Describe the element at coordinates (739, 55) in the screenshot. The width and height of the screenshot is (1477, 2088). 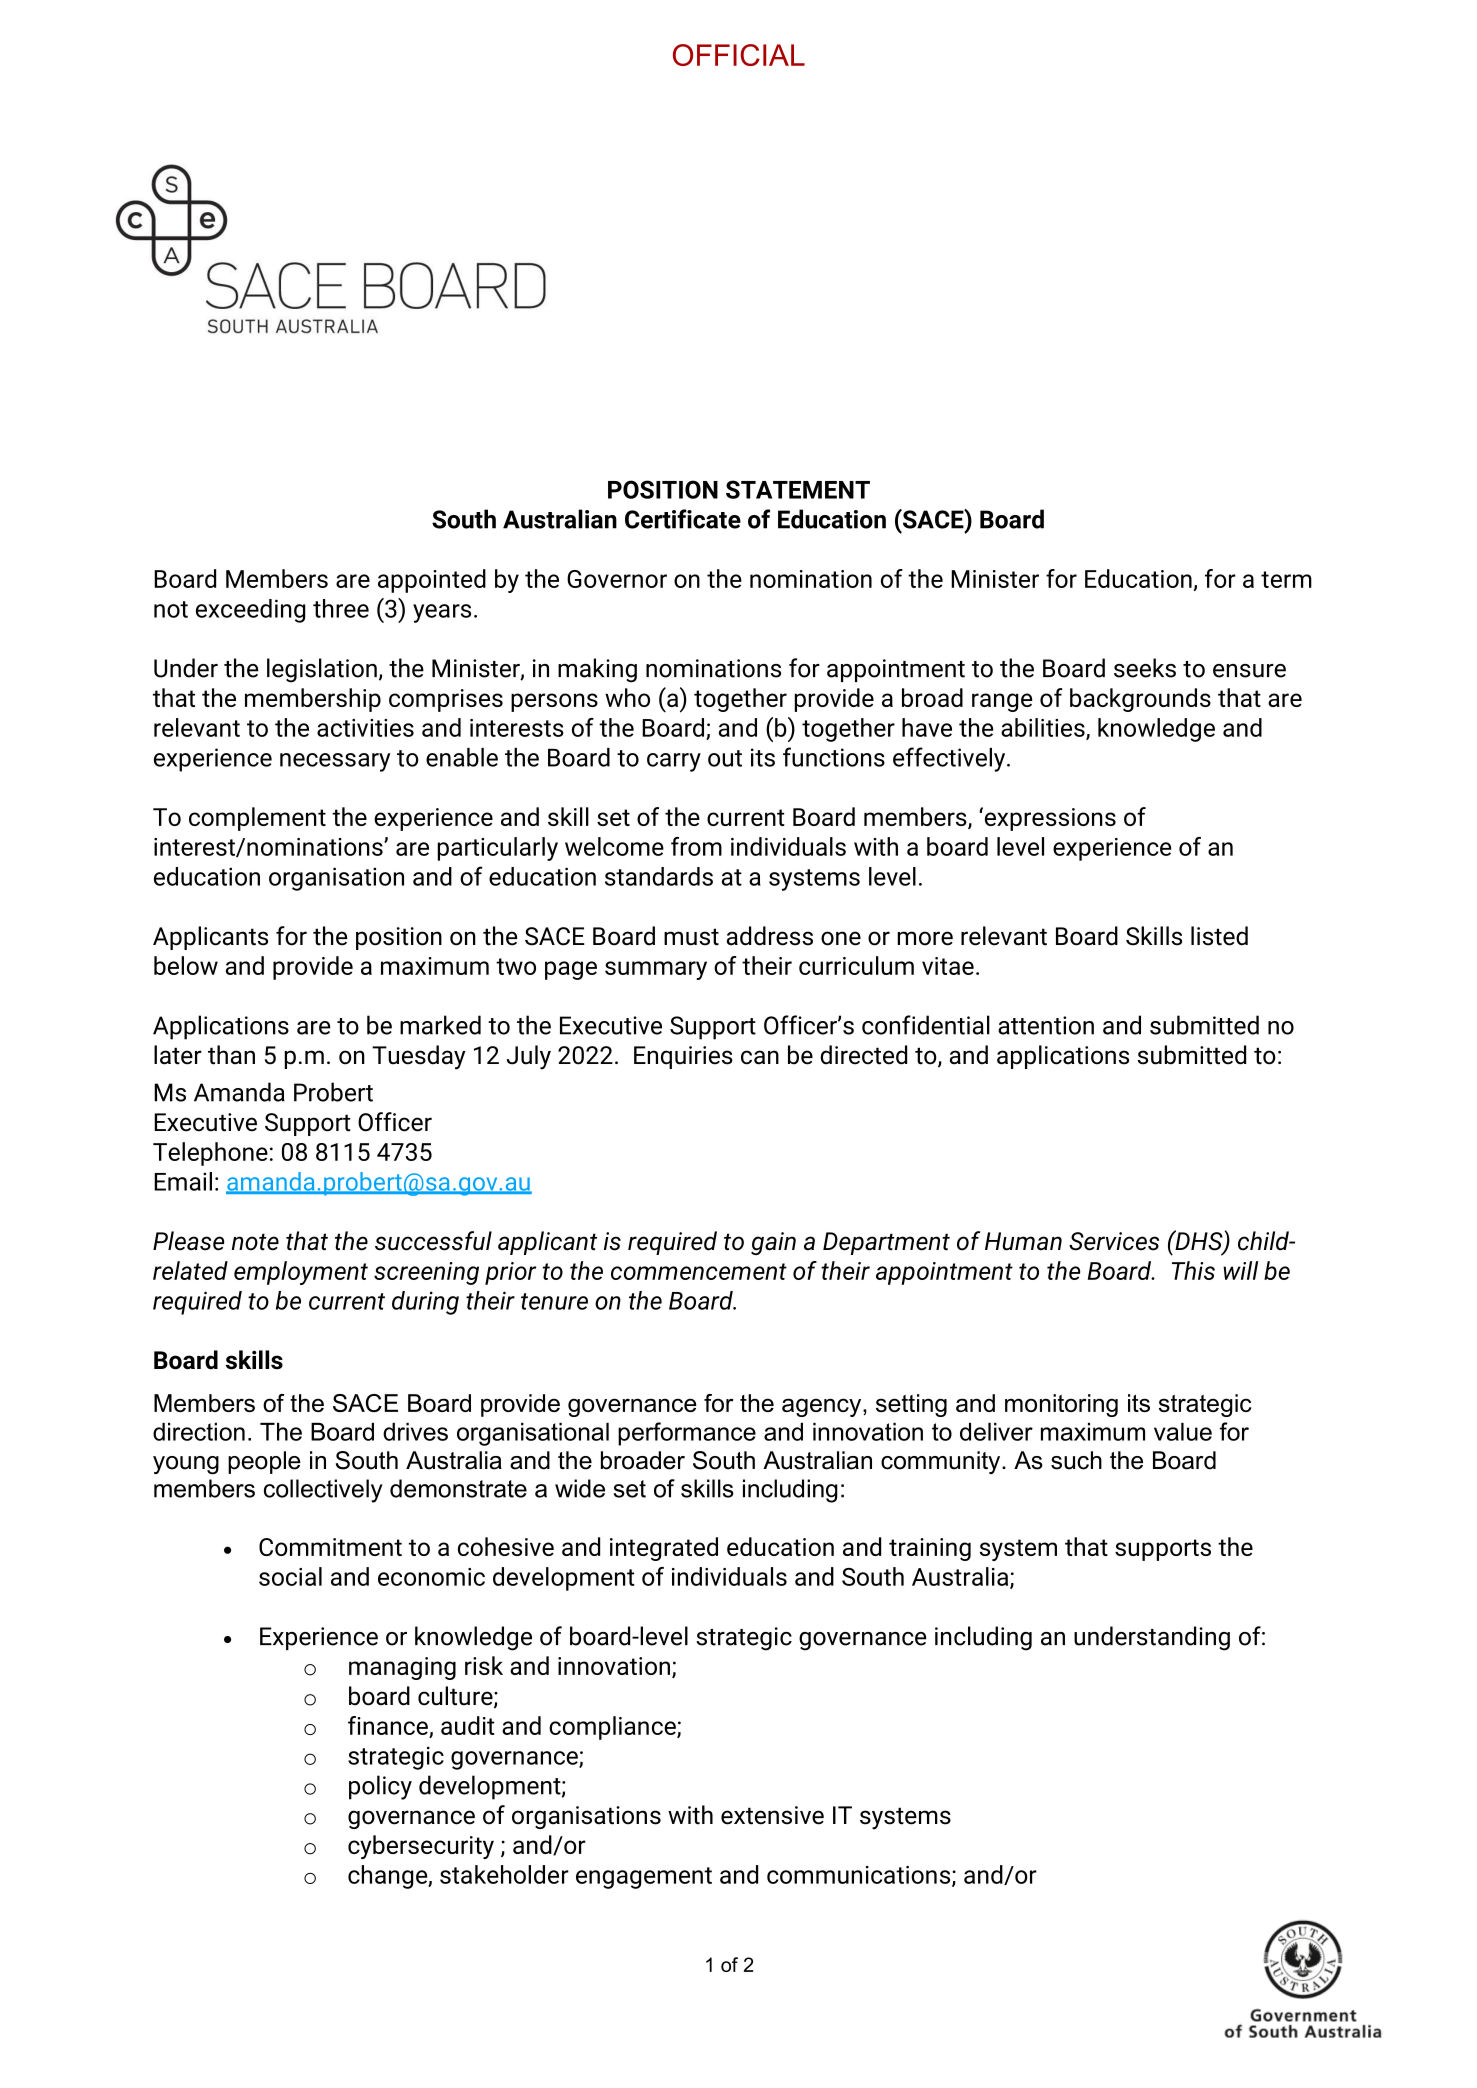
I see `OFFICIAL` at that location.
